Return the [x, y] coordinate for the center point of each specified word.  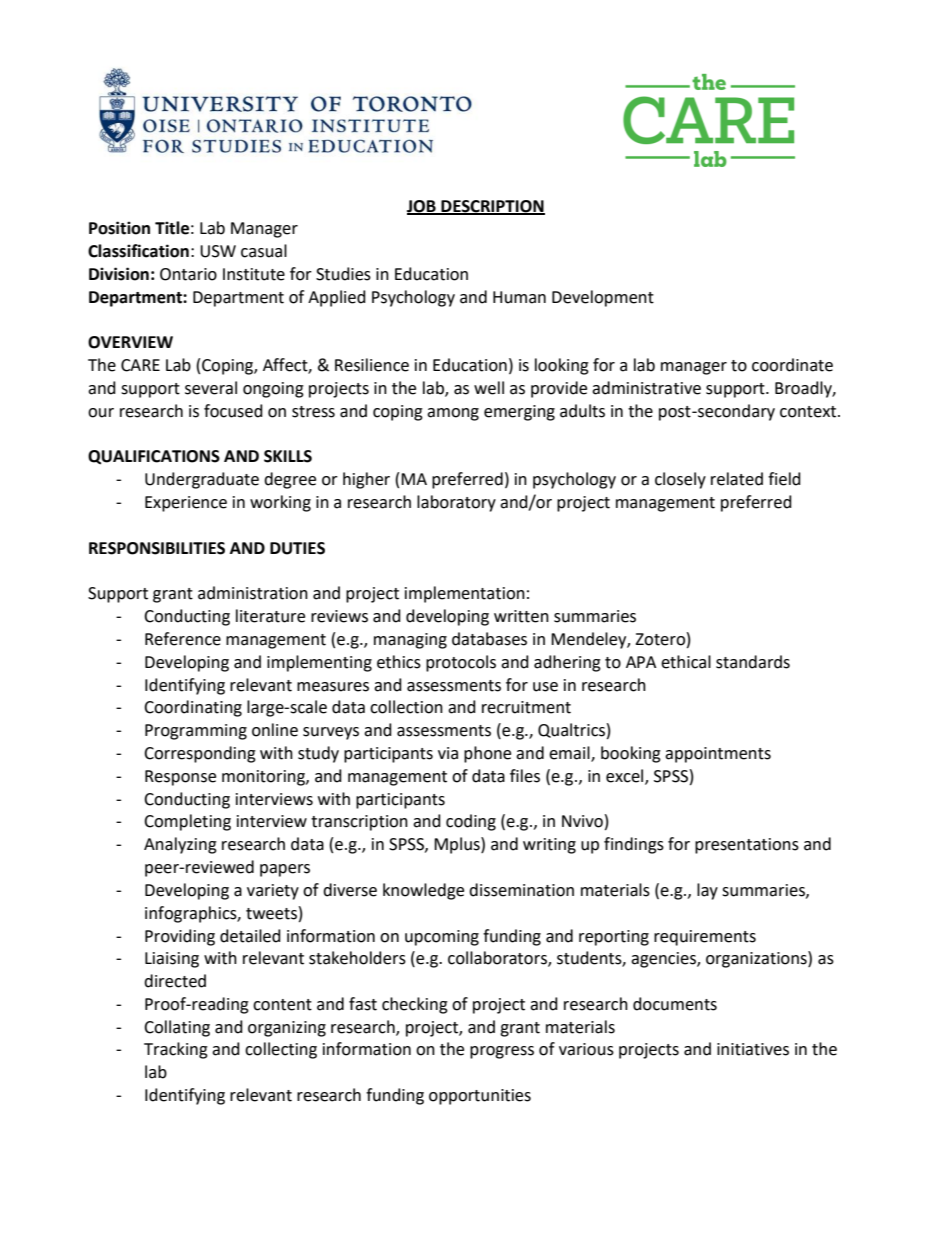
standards [753, 662]
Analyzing [180, 845]
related [737, 479]
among [453, 414]
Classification [138, 251]
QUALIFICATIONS [154, 457]
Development [603, 298]
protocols [461, 663]
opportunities [480, 1097]
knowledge [423, 891]
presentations [747, 846]
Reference [183, 639]
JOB [422, 207]
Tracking [176, 1050]
